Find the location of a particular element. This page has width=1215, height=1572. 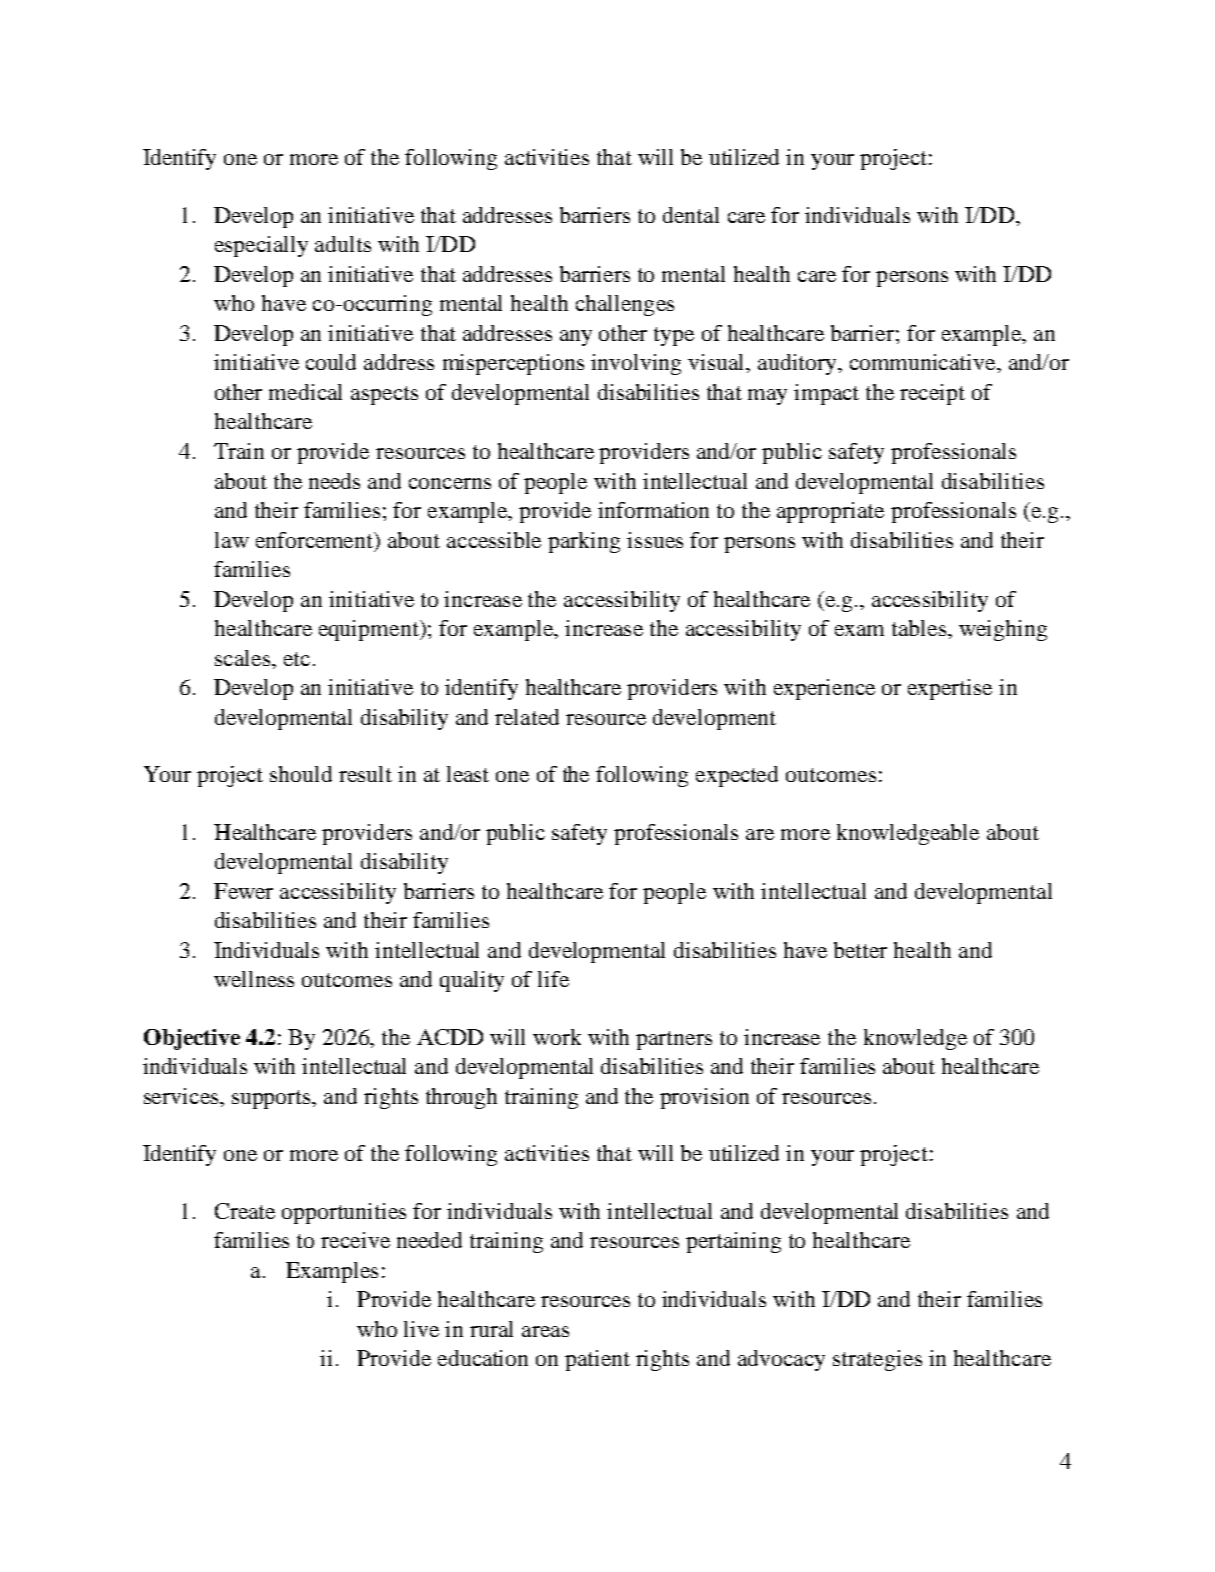

parking is located at coordinates (584, 542).
